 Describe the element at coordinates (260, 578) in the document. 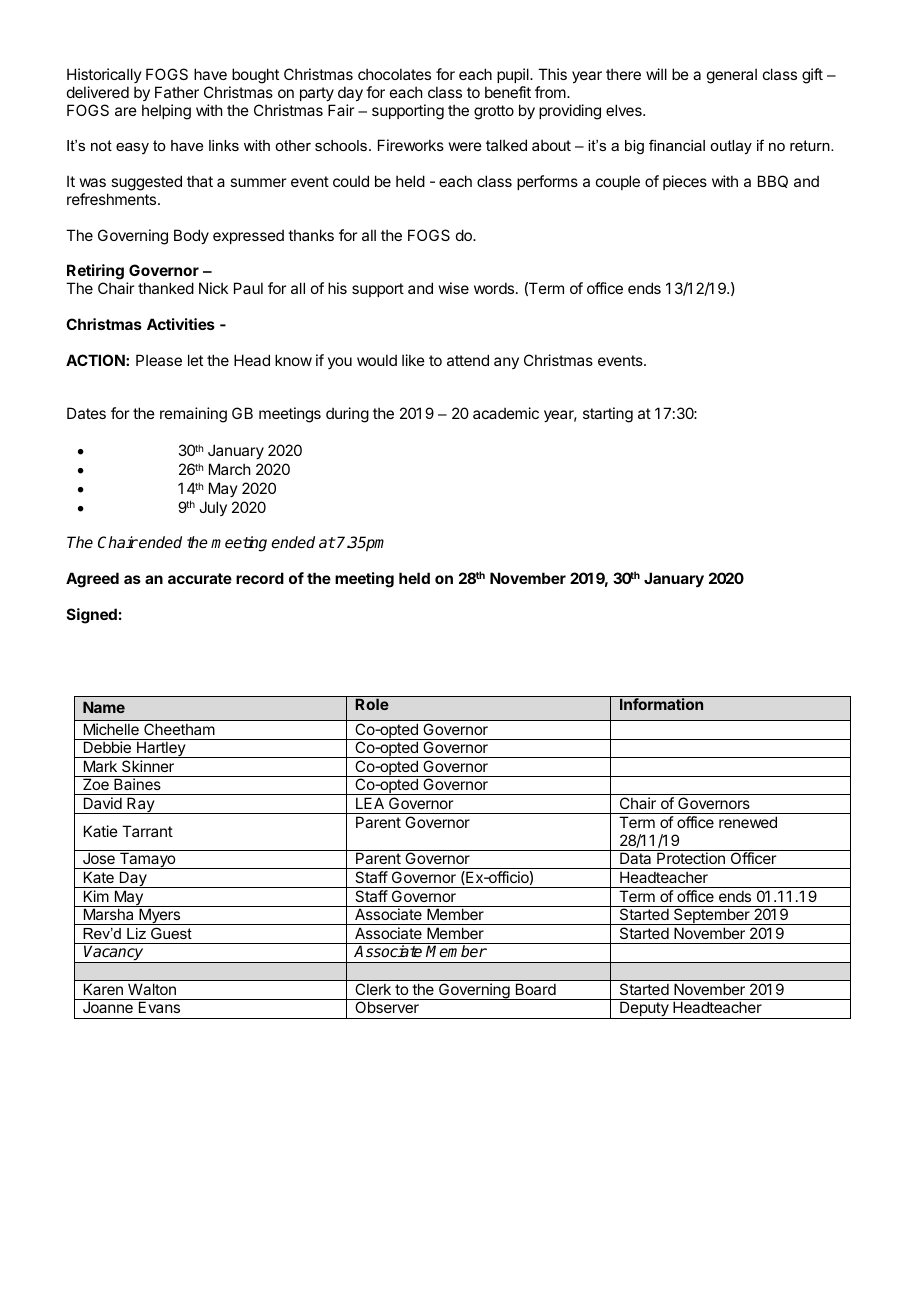

I see `record` at that location.
